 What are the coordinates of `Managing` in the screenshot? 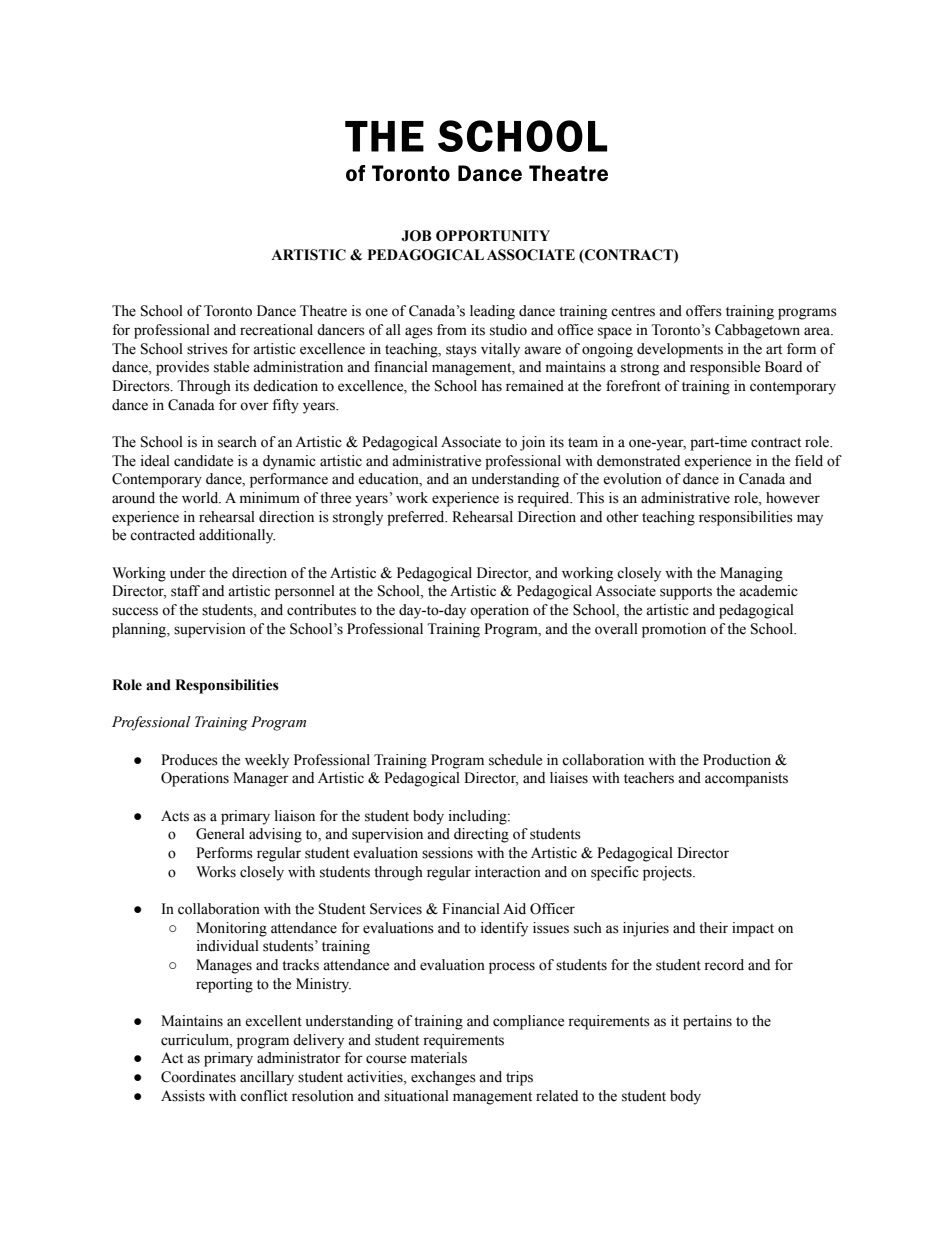 It's located at (751, 574).
